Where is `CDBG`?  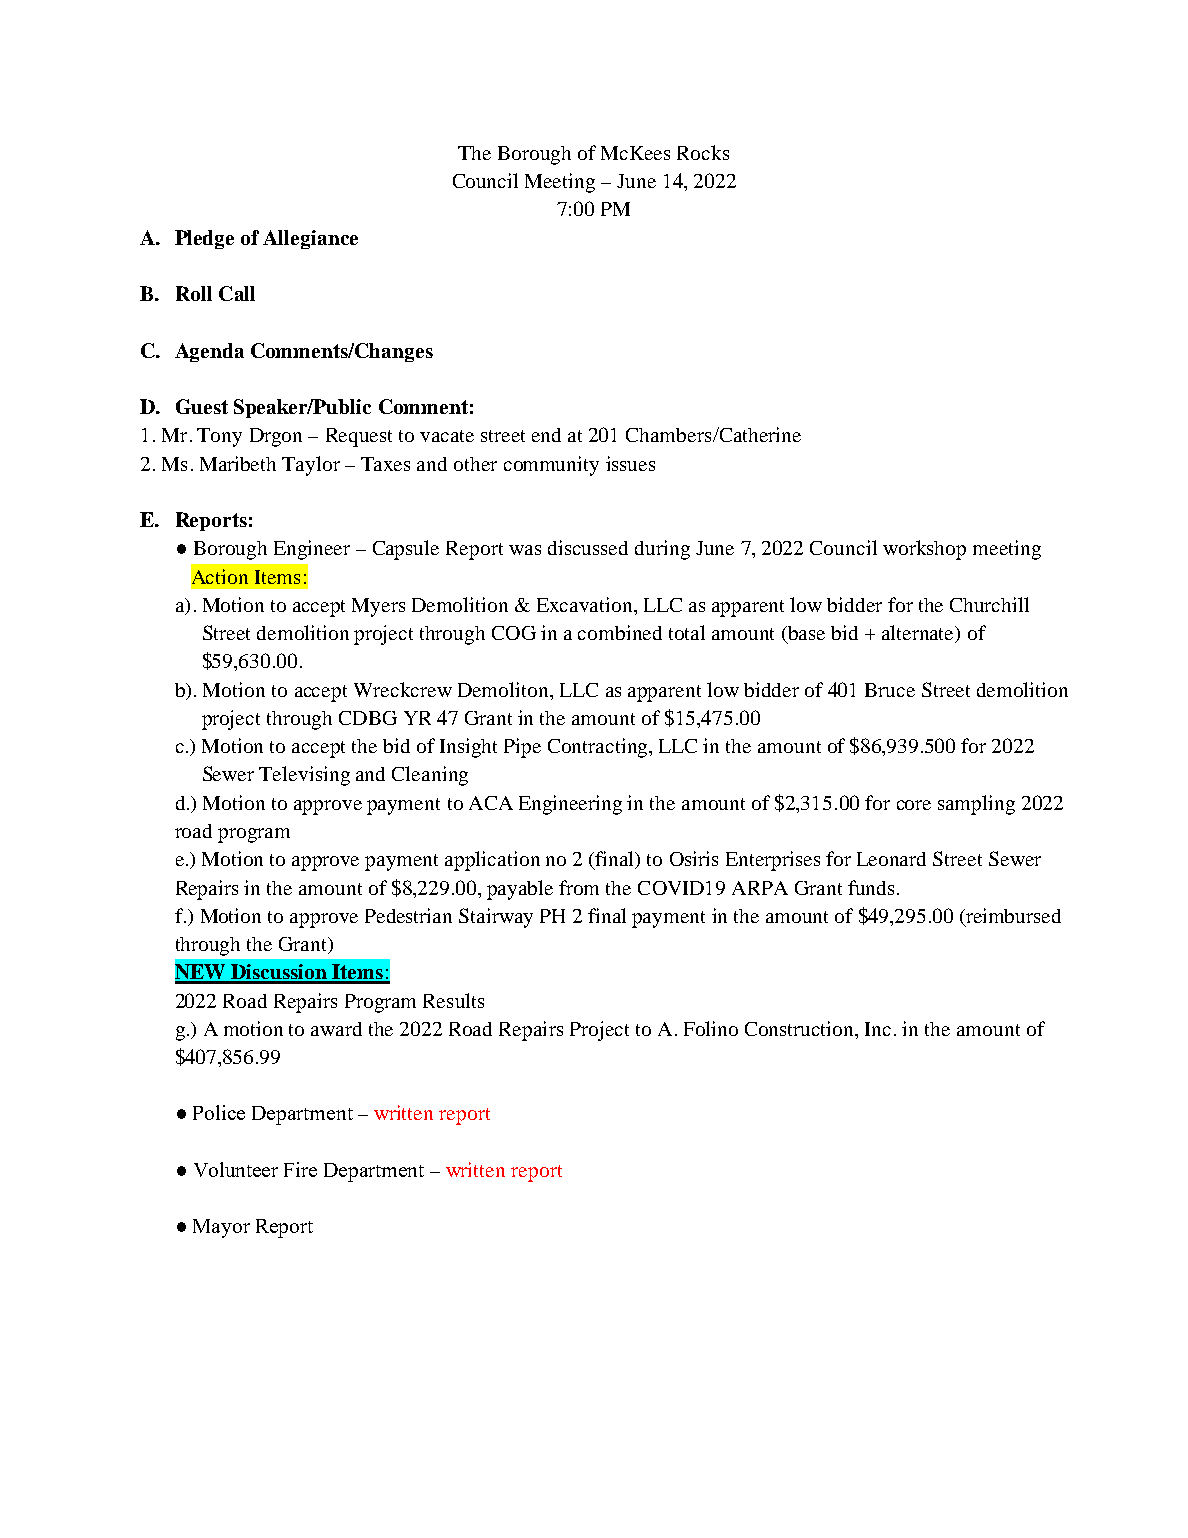 CDBG is located at coordinates (368, 718).
